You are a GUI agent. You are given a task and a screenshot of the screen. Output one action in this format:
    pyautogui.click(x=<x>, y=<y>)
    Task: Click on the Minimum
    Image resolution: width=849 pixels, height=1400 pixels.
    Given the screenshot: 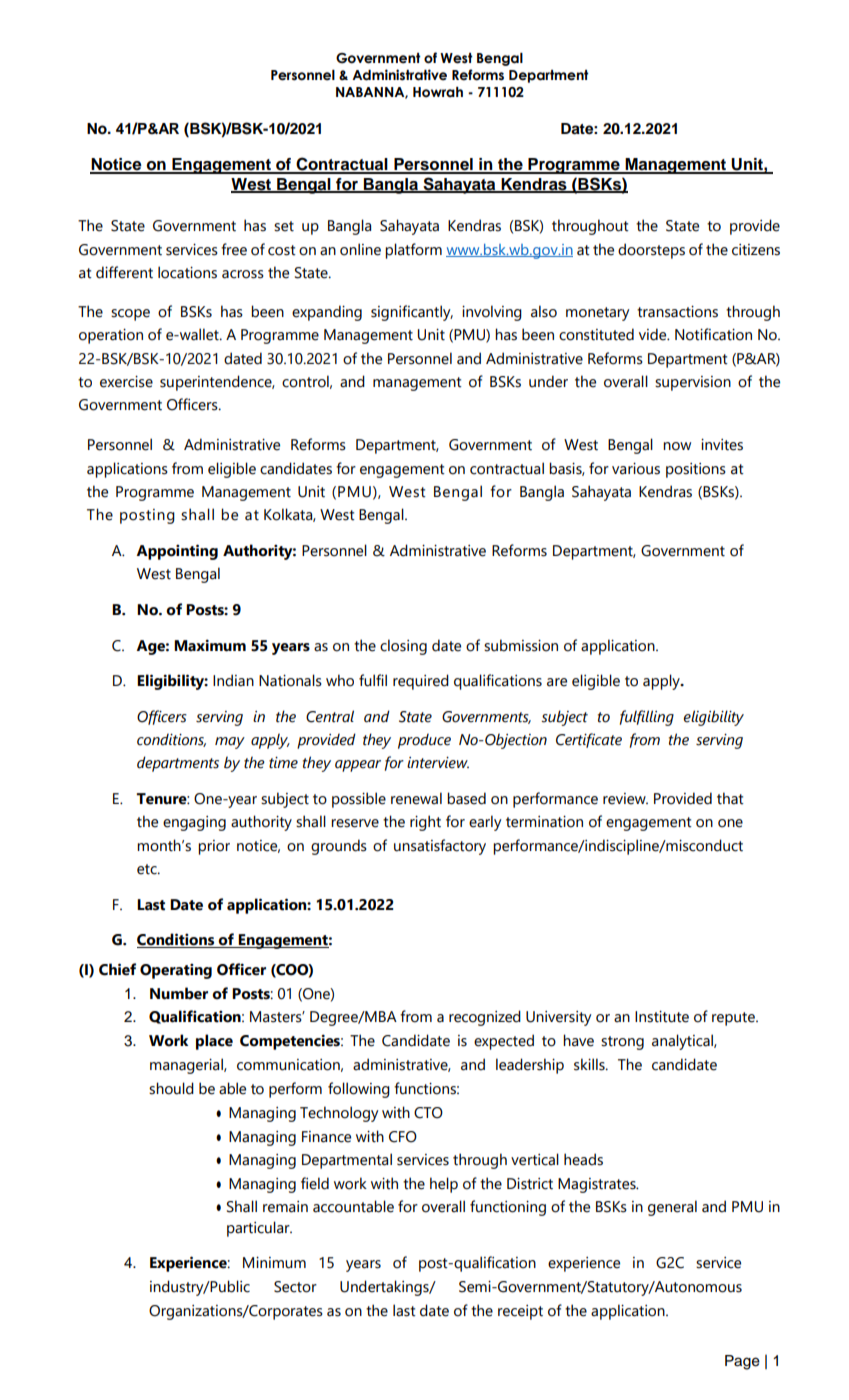 What is the action you would take?
    pyautogui.click(x=274, y=1263)
